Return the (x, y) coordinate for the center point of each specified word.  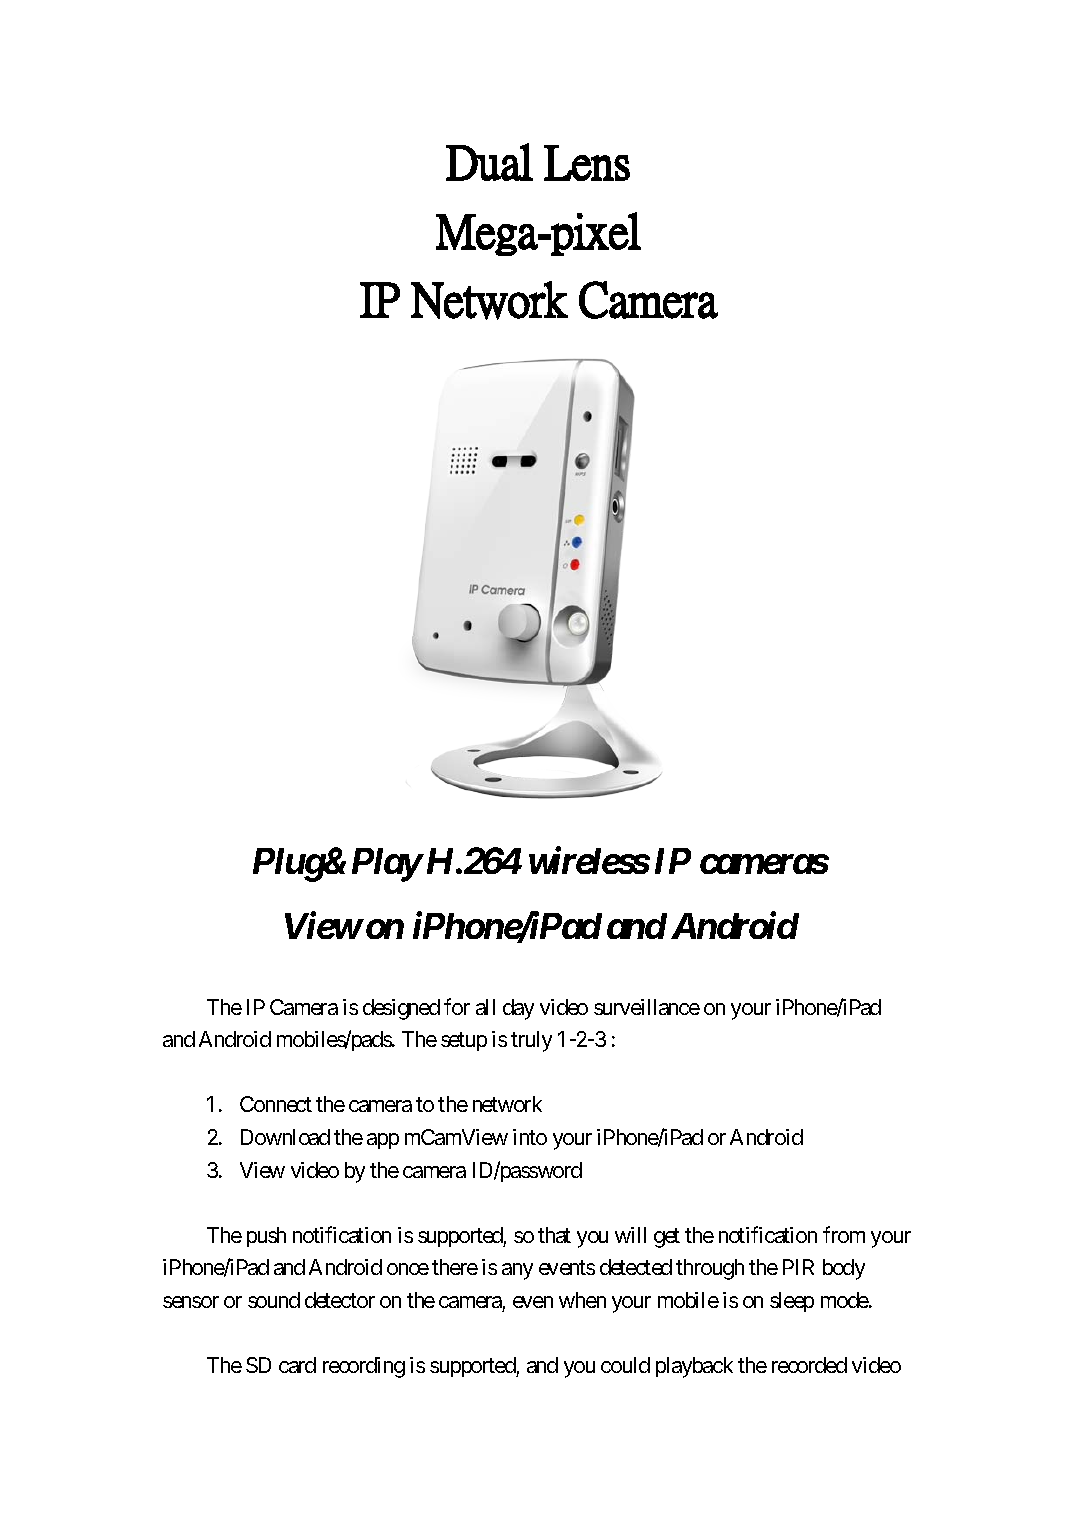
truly (531, 1041)
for (457, 1006)
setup (464, 1042)
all (485, 1007)
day (518, 1009)
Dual (489, 162)
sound (274, 1300)
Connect (276, 1104)
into (530, 1137)
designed (401, 1009)
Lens (587, 163)
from (844, 1234)
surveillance (647, 1007)
